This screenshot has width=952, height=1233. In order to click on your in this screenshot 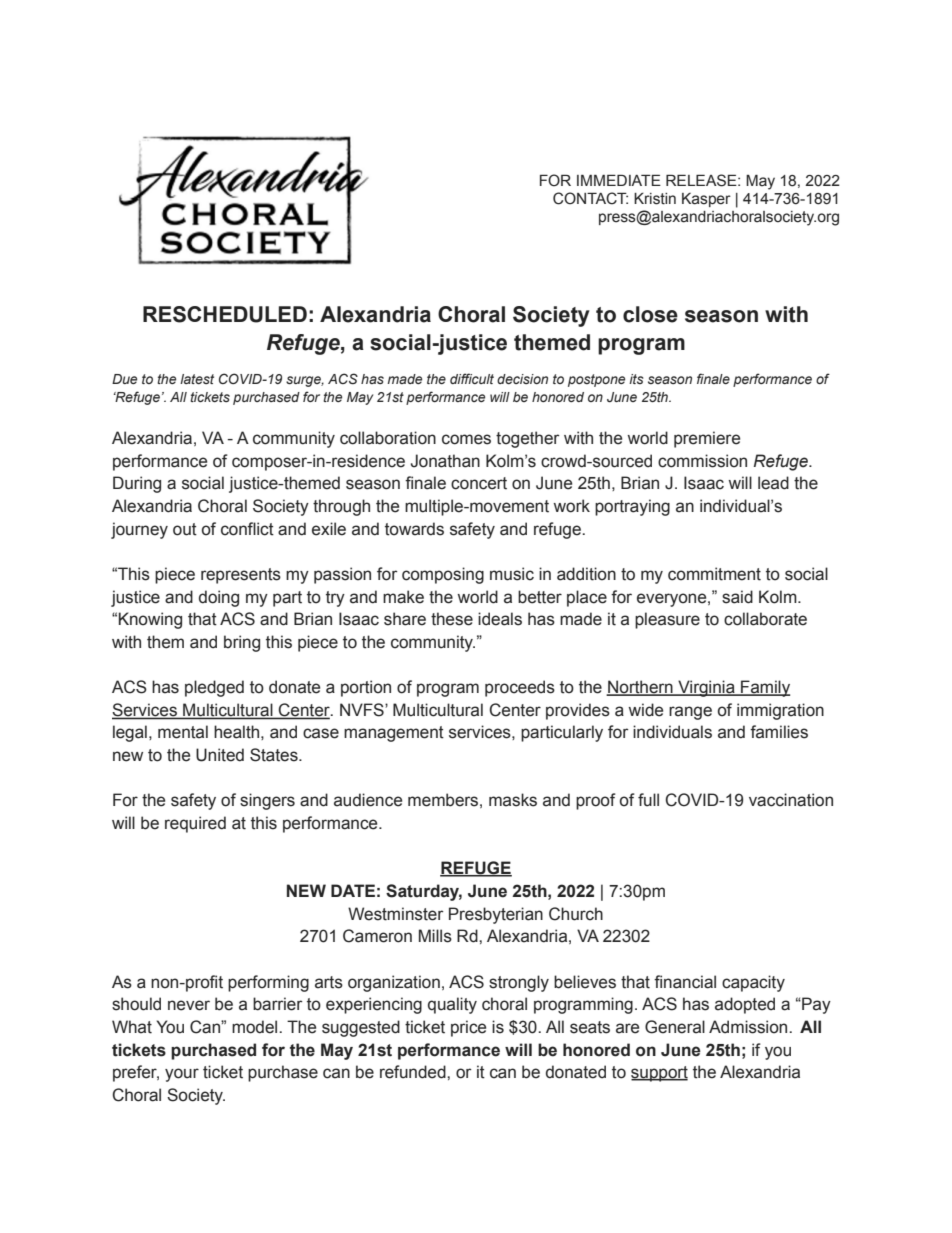, I will do `click(182, 1075)`.
